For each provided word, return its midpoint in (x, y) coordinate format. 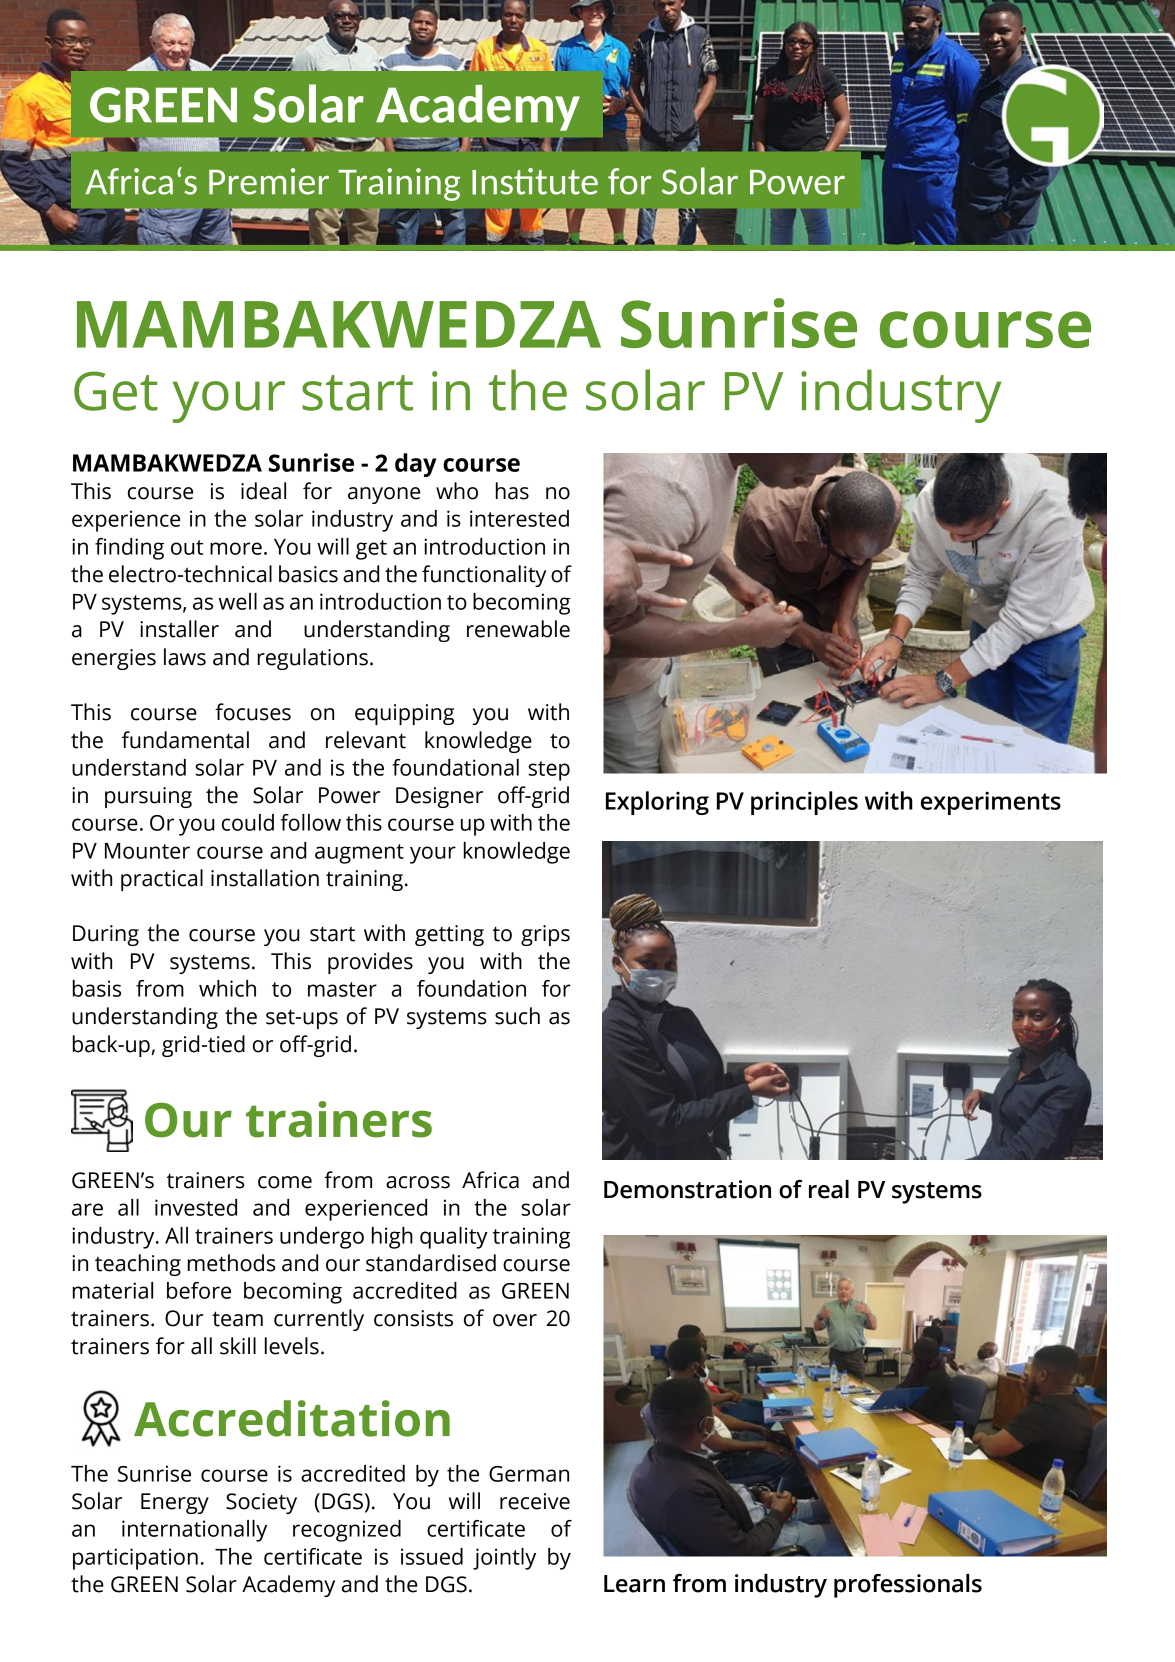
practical (162, 880)
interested (519, 518)
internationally (194, 1531)
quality (454, 1238)
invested (196, 1207)
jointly (504, 1559)
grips (545, 935)
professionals (908, 1586)
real (829, 1189)
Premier (269, 181)
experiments (991, 803)
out (187, 547)
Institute (535, 181)
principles (804, 803)
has (512, 491)
